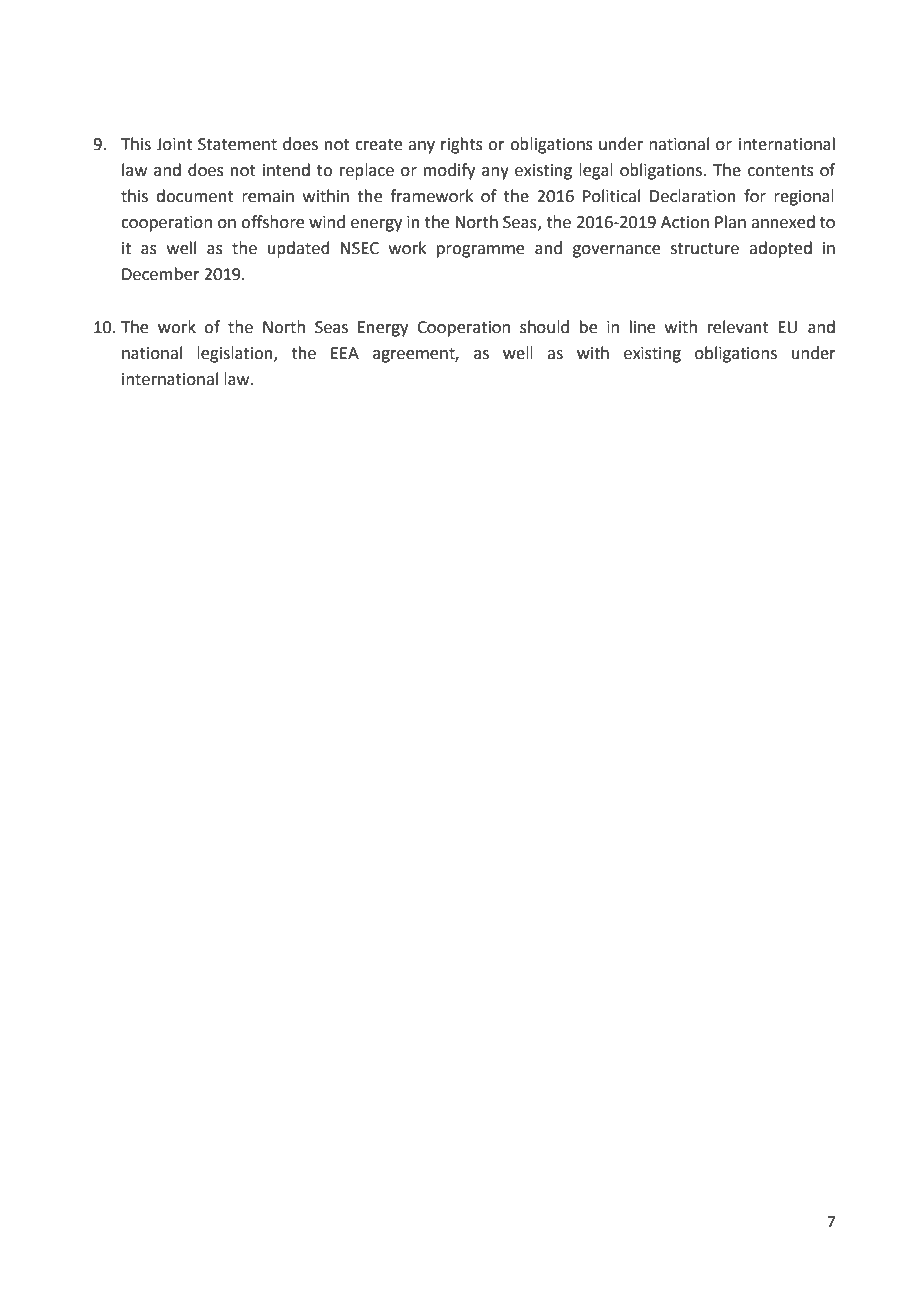 This image has height=1307, width=924. I want to click on Plan, so click(730, 222).
